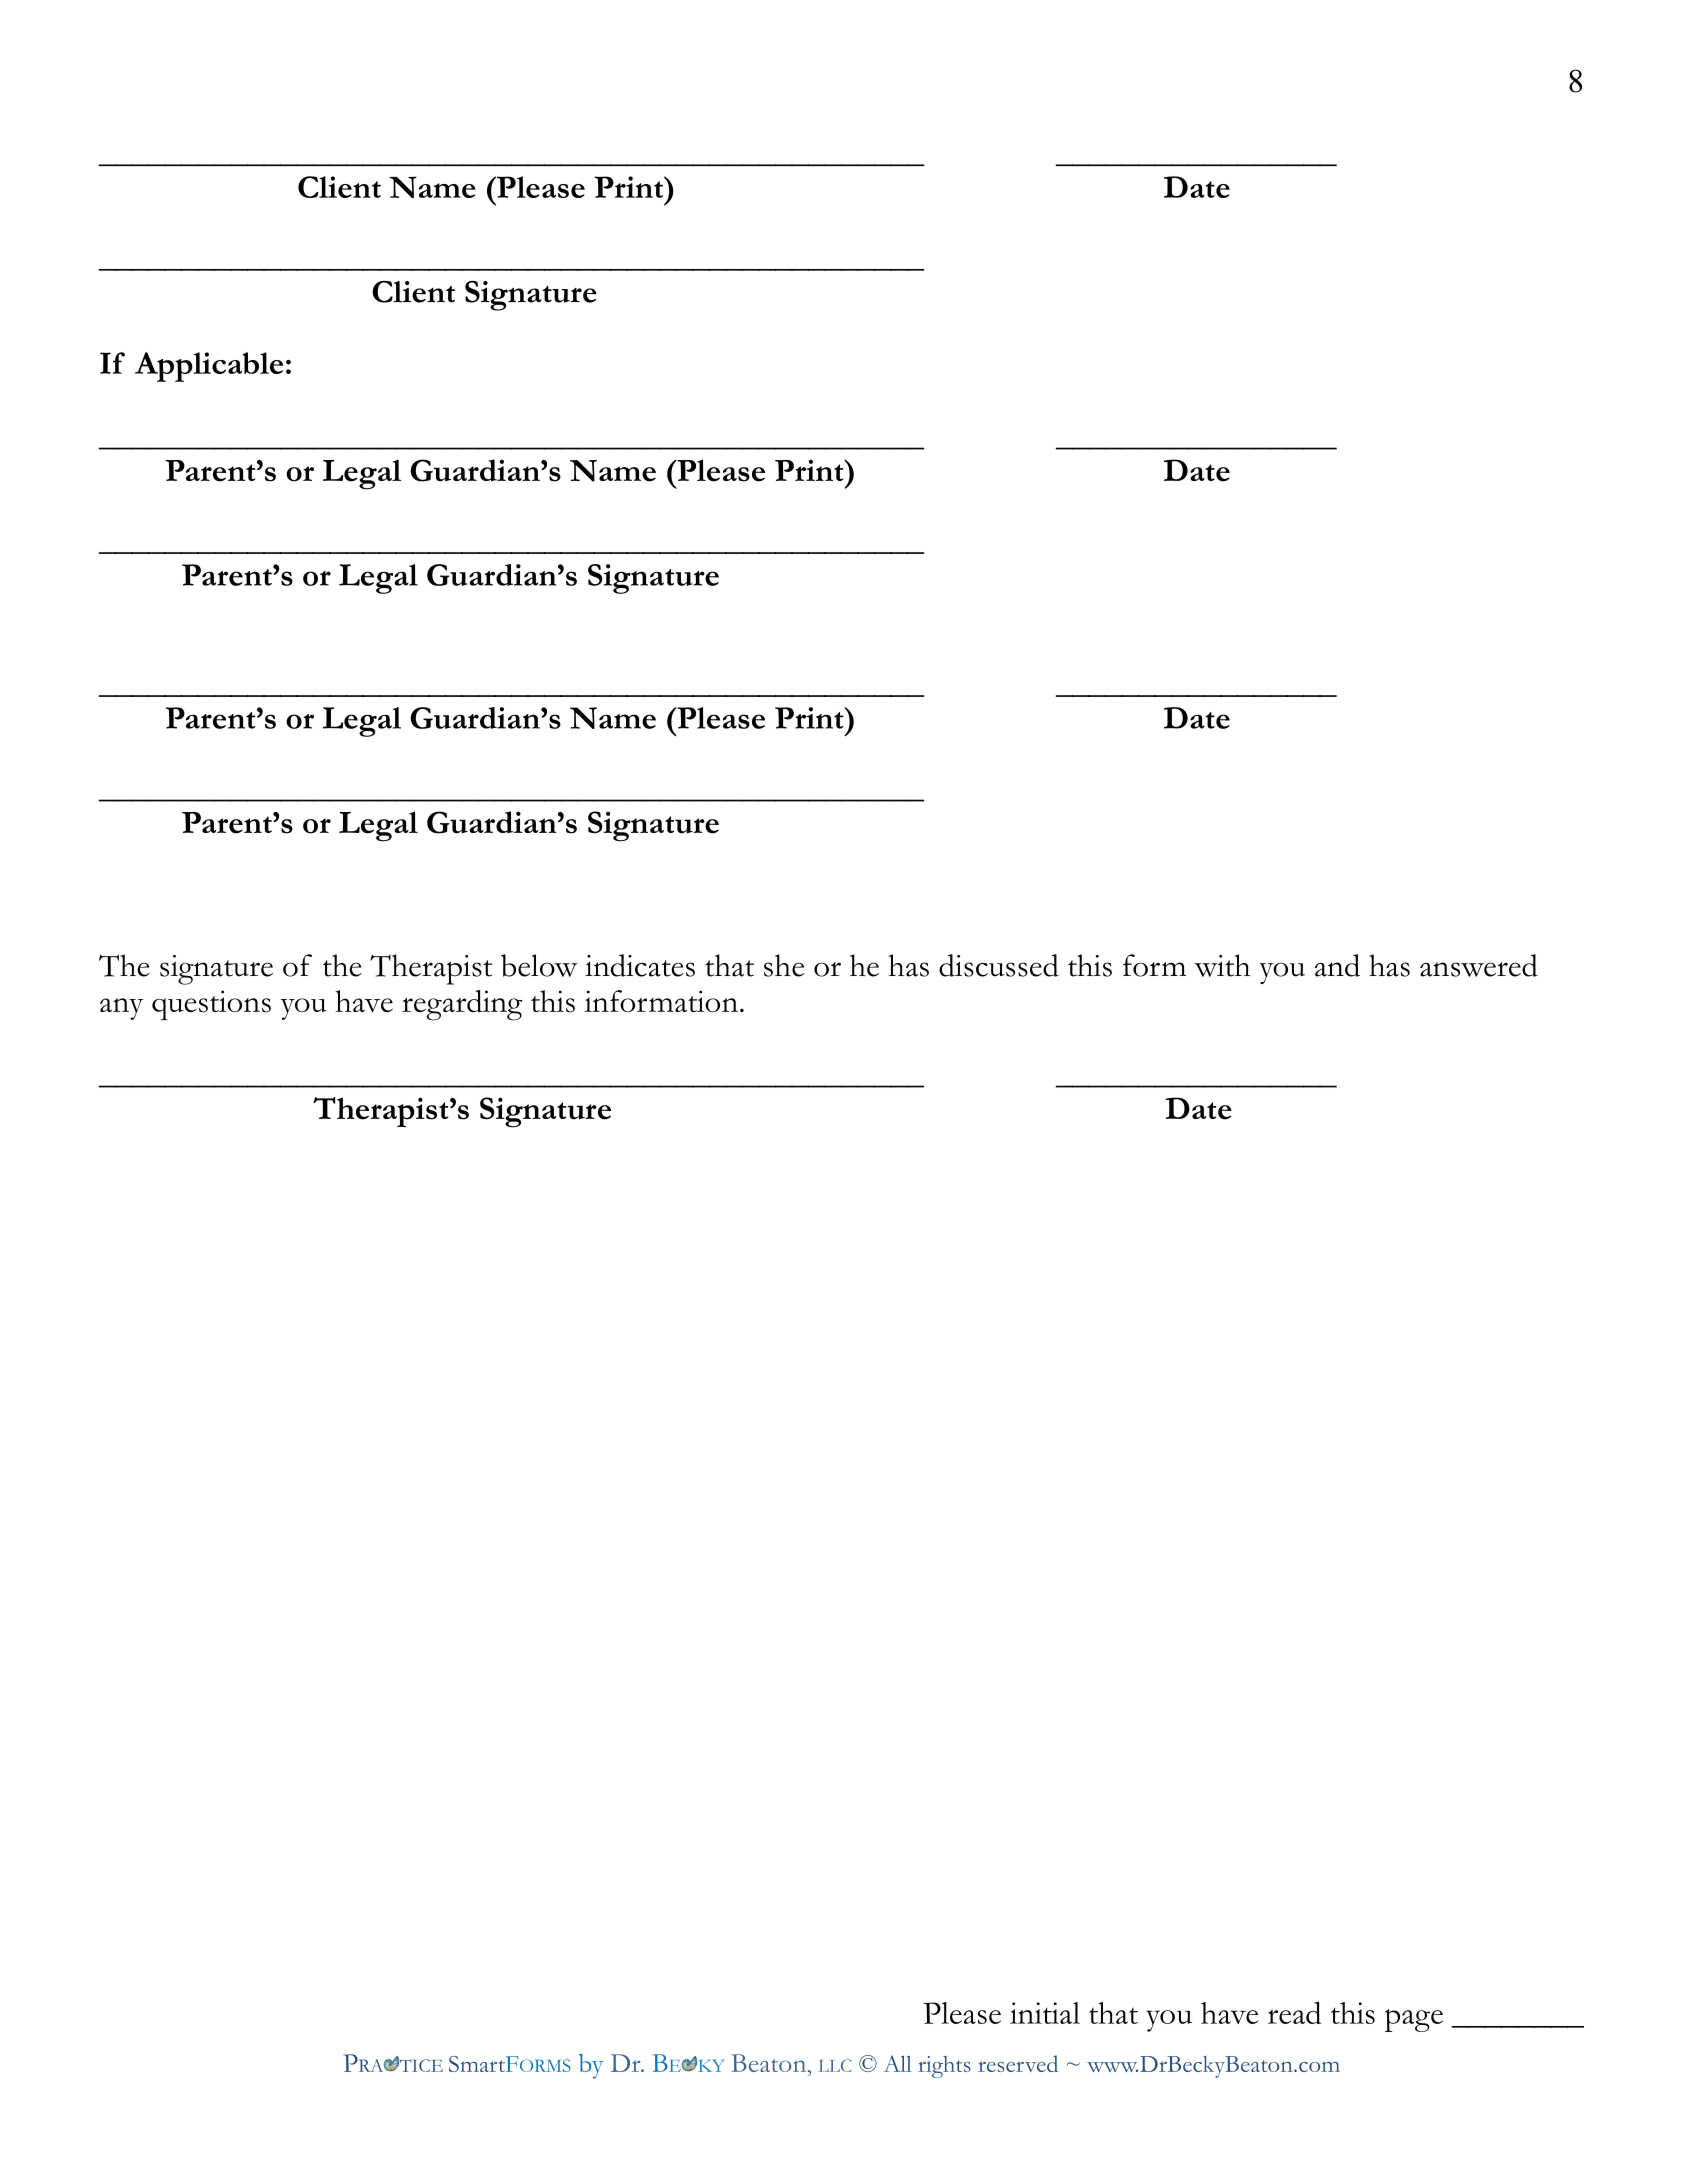  Describe the element at coordinates (1294, 2012) in the screenshot. I see `read` at that location.
